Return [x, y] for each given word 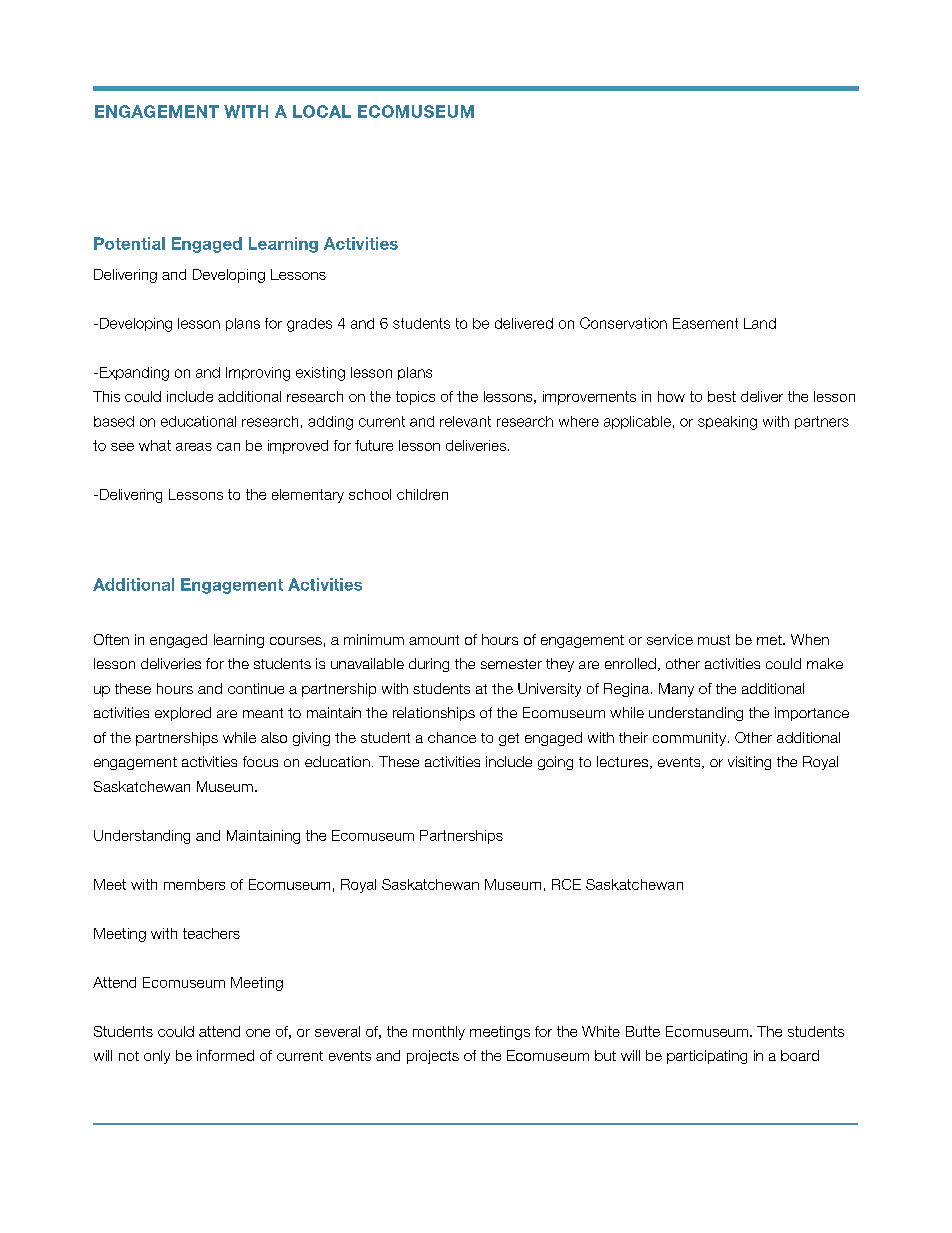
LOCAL [322, 111]
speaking [727, 423]
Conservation [623, 323]
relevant [465, 421]
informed [225, 1055]
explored [183, 714]
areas [194, 447]
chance [452, 737]
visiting [749, 763]
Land [760, 323]
